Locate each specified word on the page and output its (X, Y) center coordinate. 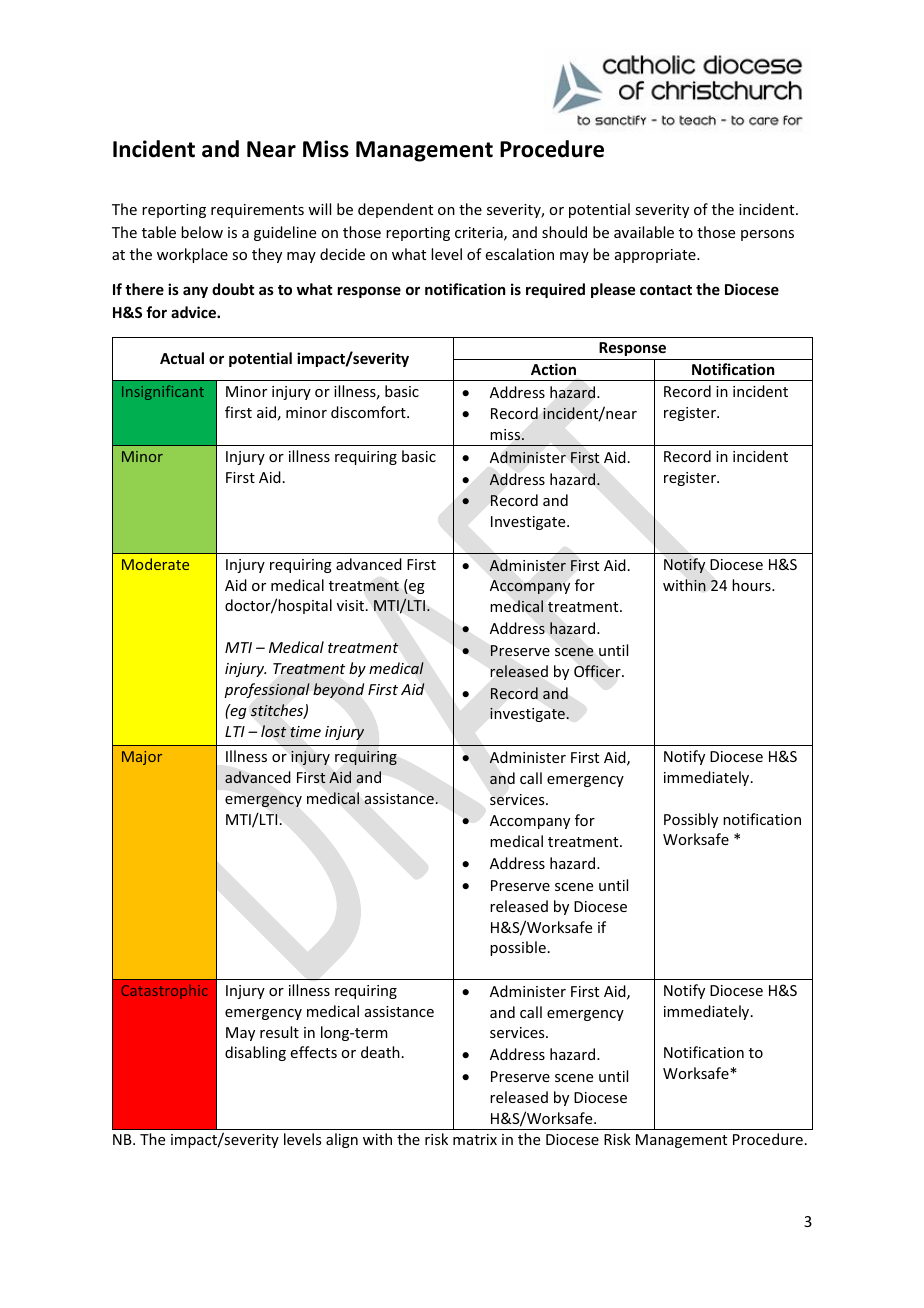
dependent (395, 210)
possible (518, 948)
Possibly (691, 820)
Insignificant (163, 392)
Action (553, 369)
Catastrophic (164, 992)
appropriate (656, 256)
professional (267, 690)
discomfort (369, 412)
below (202, 232)
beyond (338, 690)
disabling (255, 1053)
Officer (598, 671)
